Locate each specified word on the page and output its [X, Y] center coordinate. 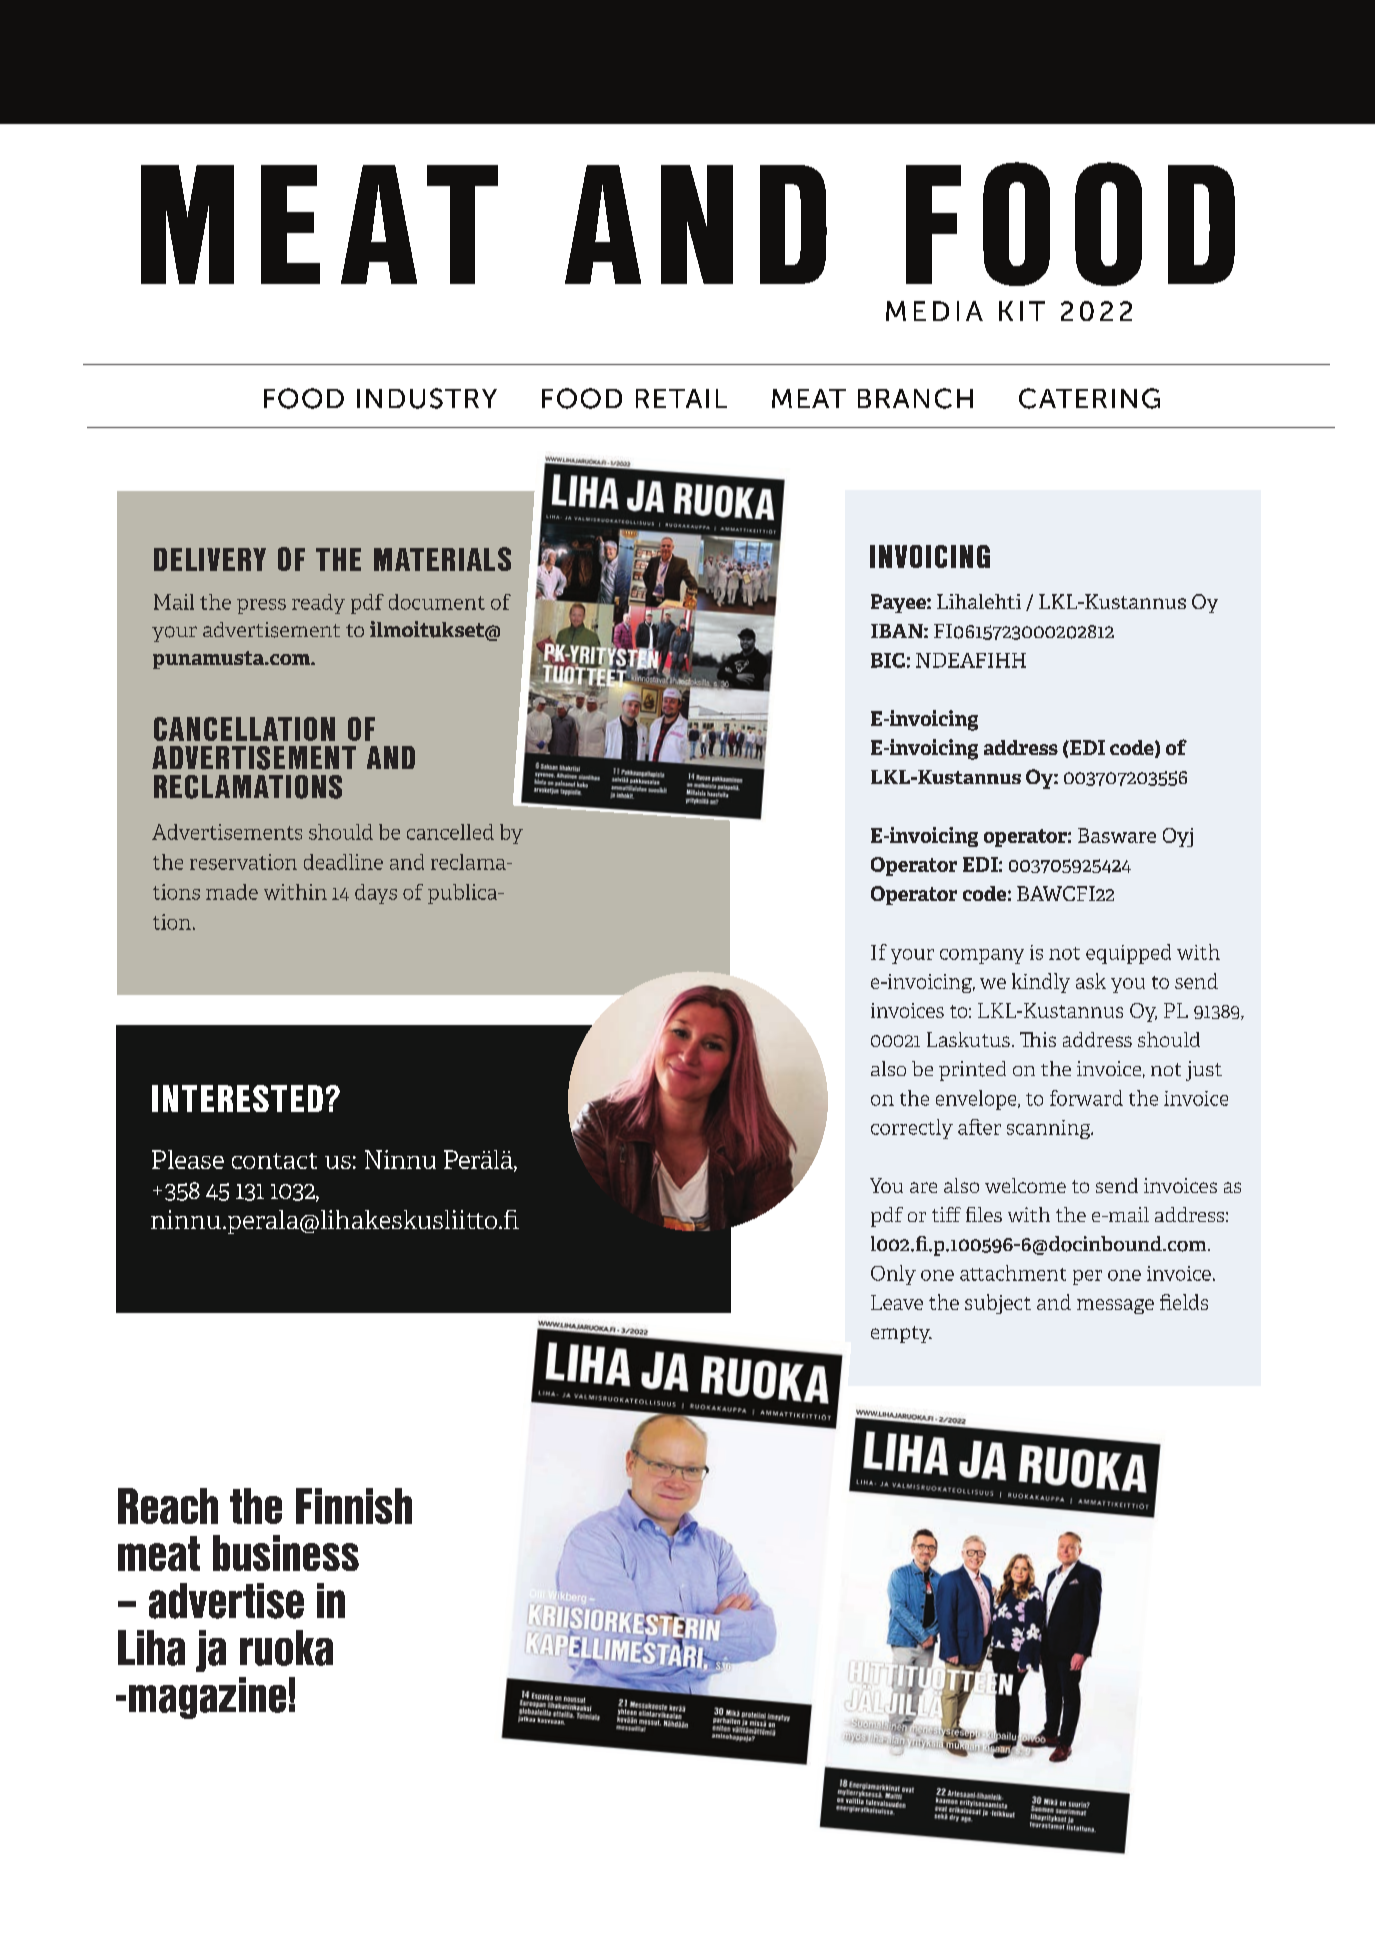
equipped [1128, 954]
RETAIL [681, 398]
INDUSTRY [427, 398]
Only [893, 1275]
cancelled [450, 832]
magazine [207, 1698]
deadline [343, 862]
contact [274, 1161]
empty [901, 1334]
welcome [1025, 1185]
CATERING [1089, 398]
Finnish [354, 1506]
